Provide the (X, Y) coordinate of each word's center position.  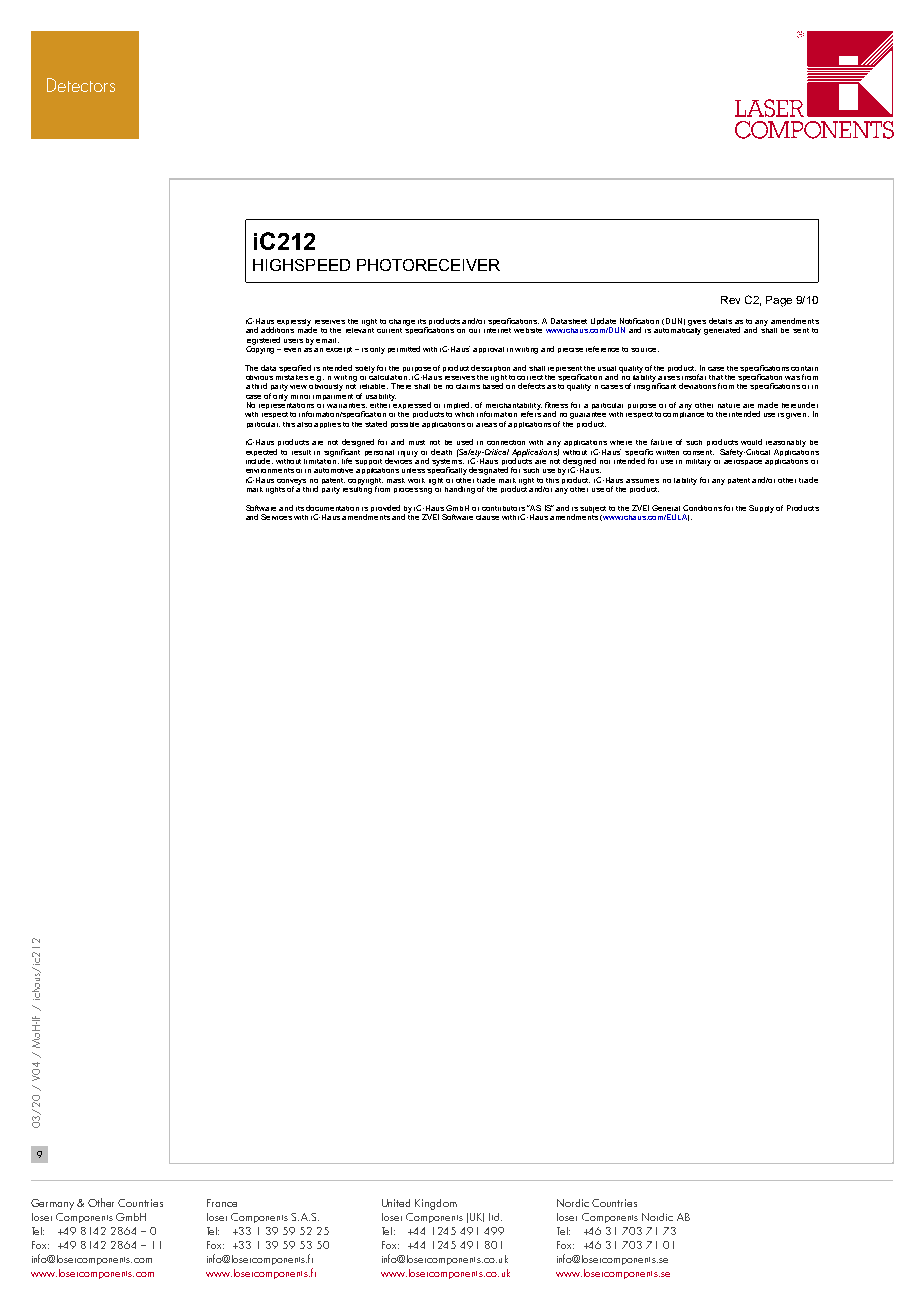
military (698, 462)
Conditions (702, 508)
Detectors (81, 85)
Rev (730, 300)
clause (487, 517)
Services (276, 517)
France (222, 1203)
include (259, 461)
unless (413, 470)
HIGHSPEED (301, 265)
